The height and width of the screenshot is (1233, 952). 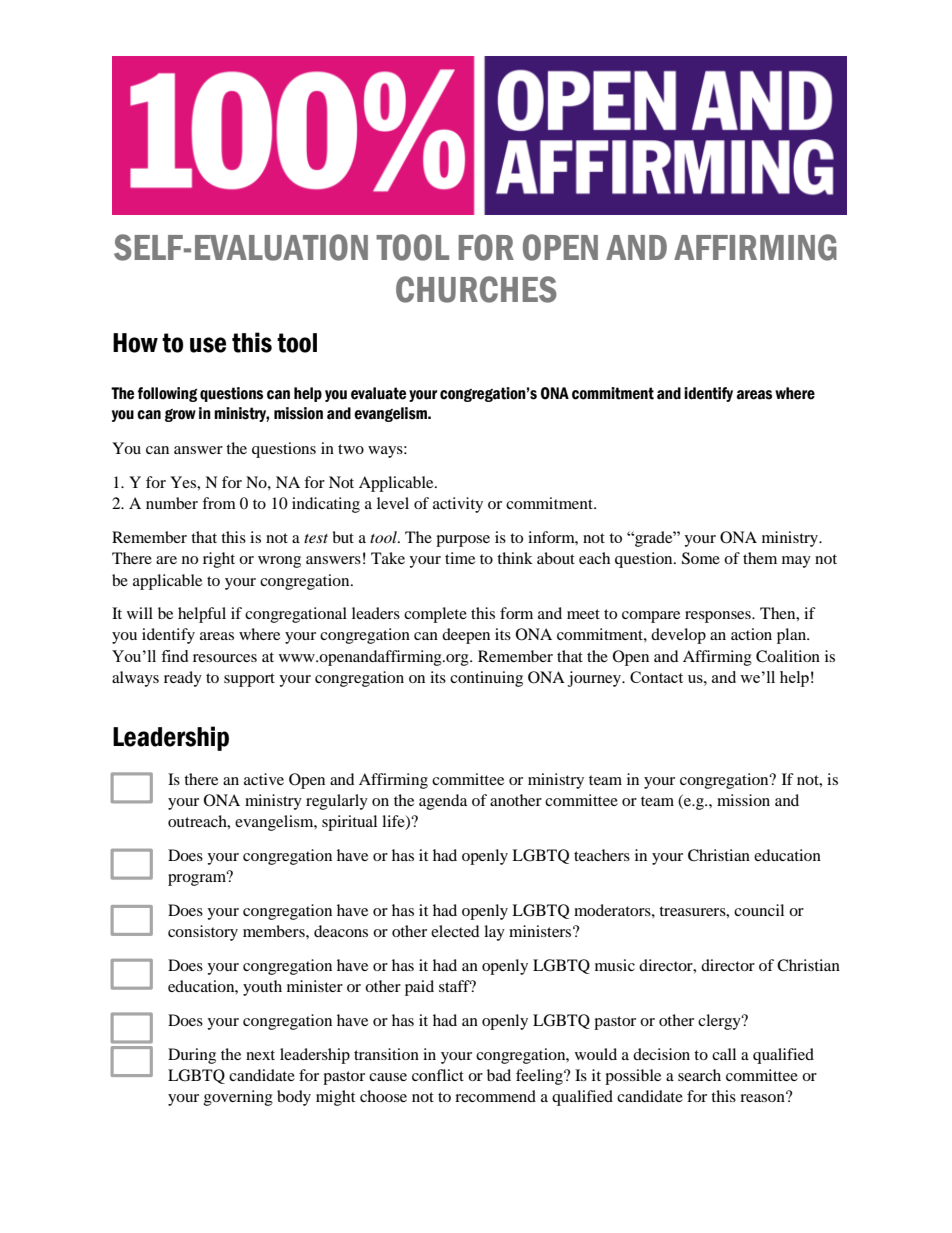 What do you see at coordinates (438, 1075) in the screenshot?
I see `conflict` at bounding box center [438, 1075].
